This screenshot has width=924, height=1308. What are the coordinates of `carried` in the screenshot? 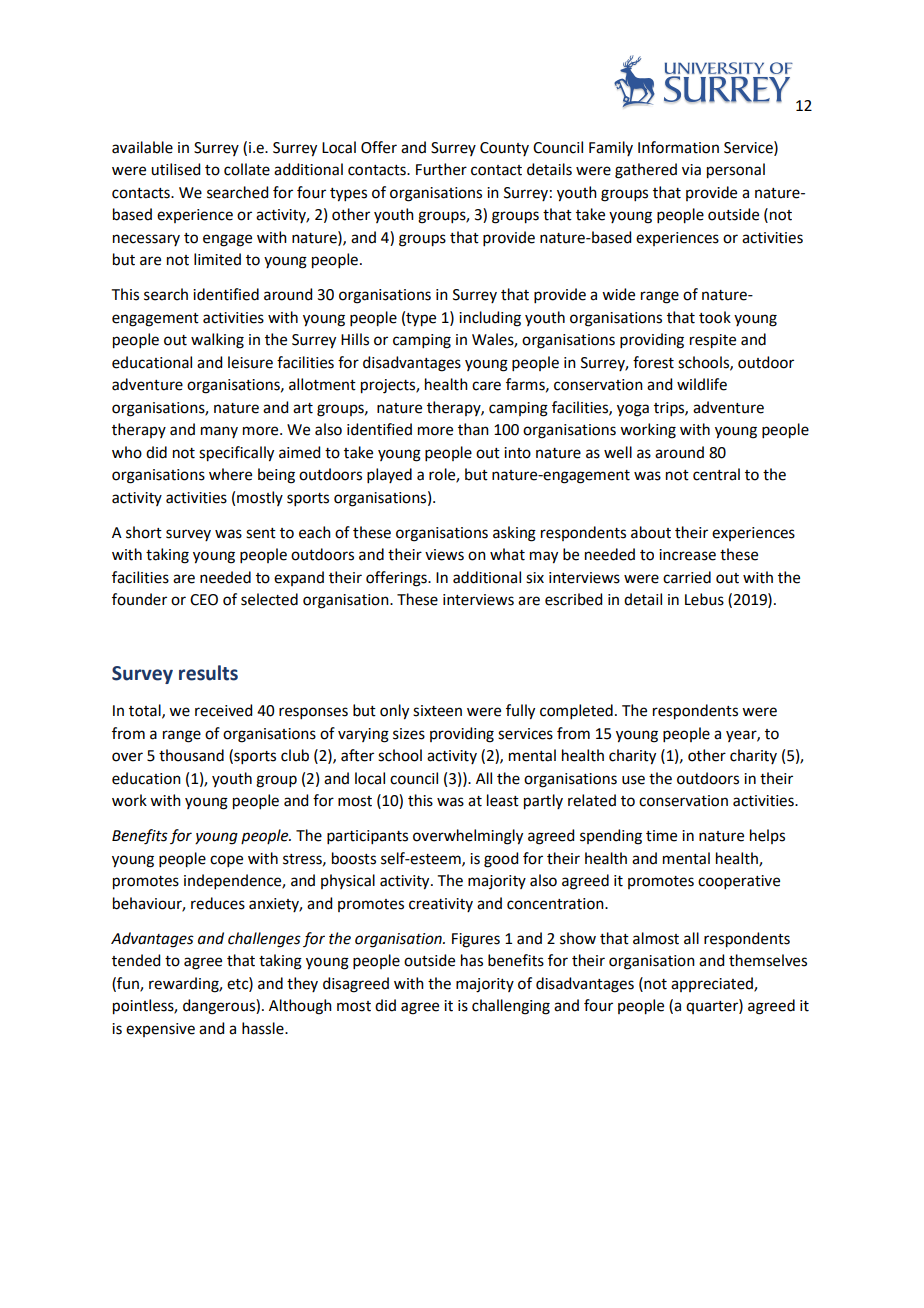 It's located at (687, 577).
